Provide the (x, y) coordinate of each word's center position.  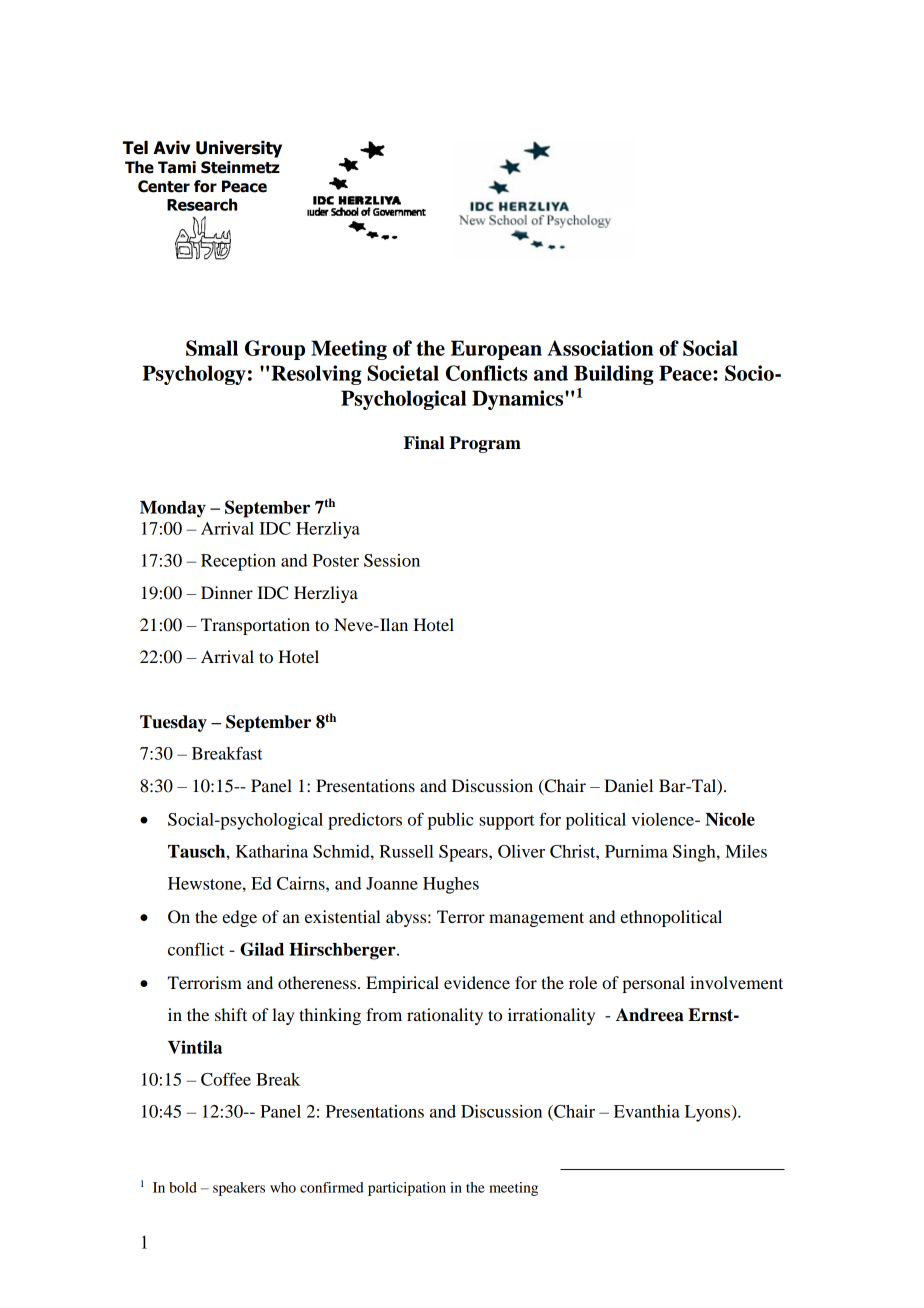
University (239, 149)
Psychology (194, 375)
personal (653, 984)
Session (392, 560)
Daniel (628, 785)
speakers (239, 1189)
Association (600, 348)
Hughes (451, 885)
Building (613, 375)
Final (424, 443)
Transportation (255, 626)
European (496, 350)
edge (239, 918)
